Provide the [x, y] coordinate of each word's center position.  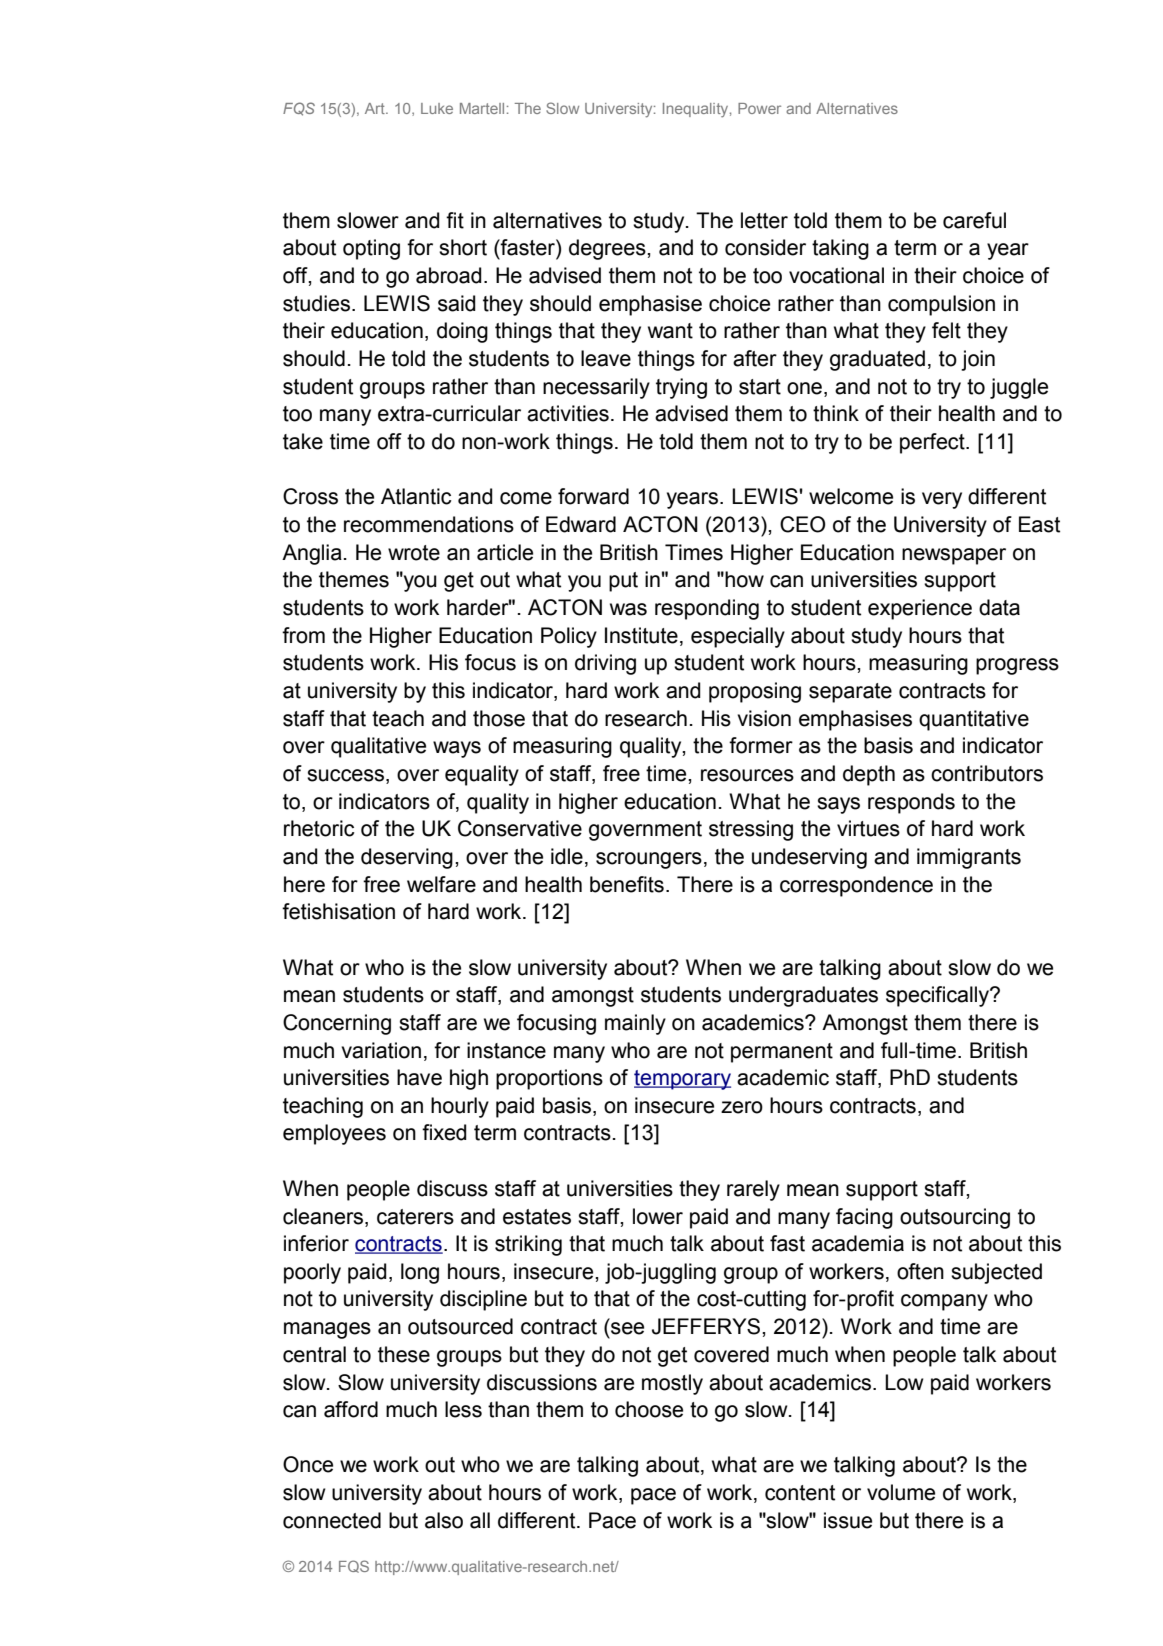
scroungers [649, 860]
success [345, 775]
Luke [437, 108]
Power [759, 108]
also [444, 1520]
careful [974, 220]
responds [911, 803]
